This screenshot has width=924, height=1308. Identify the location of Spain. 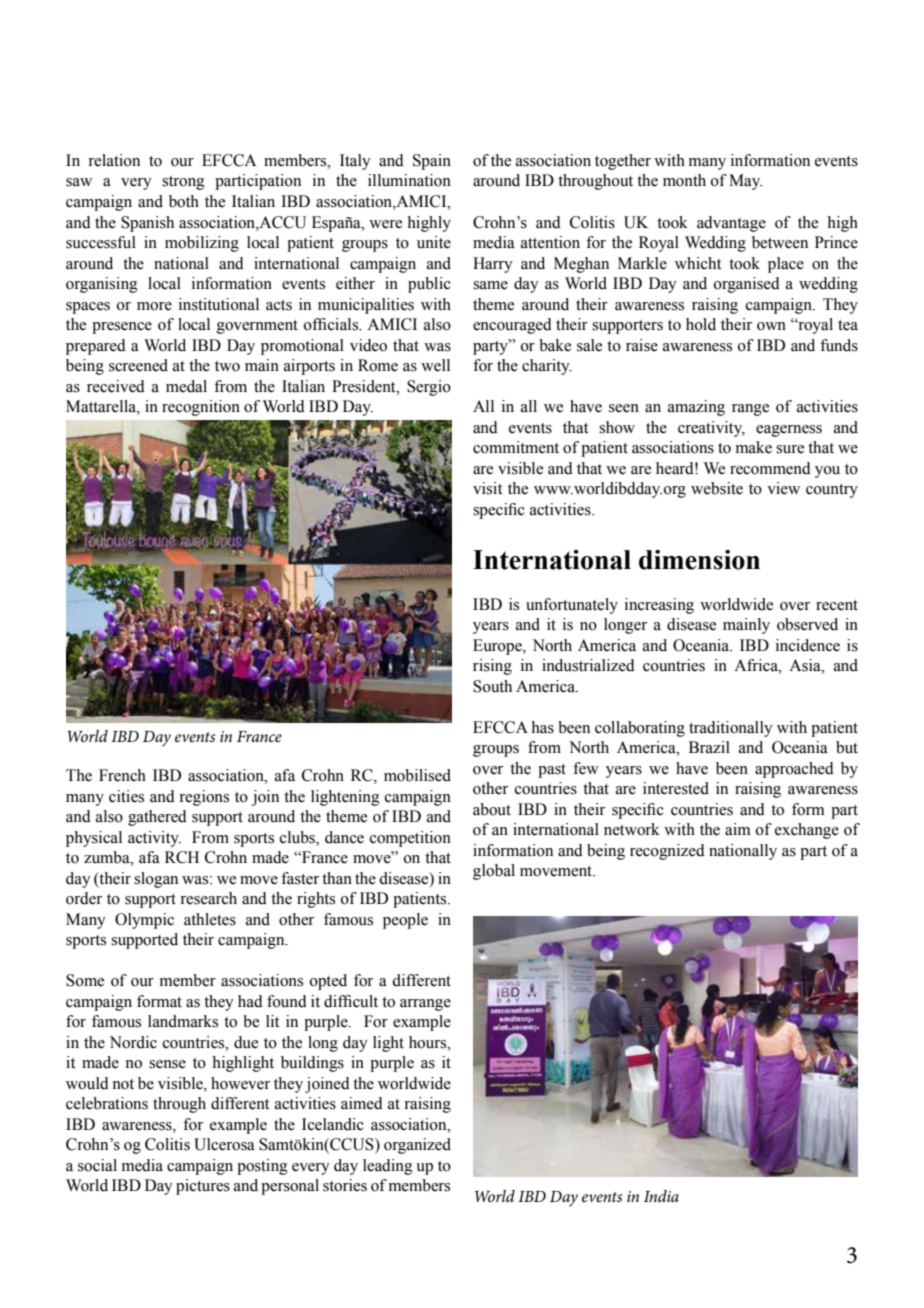
(432, 162).
